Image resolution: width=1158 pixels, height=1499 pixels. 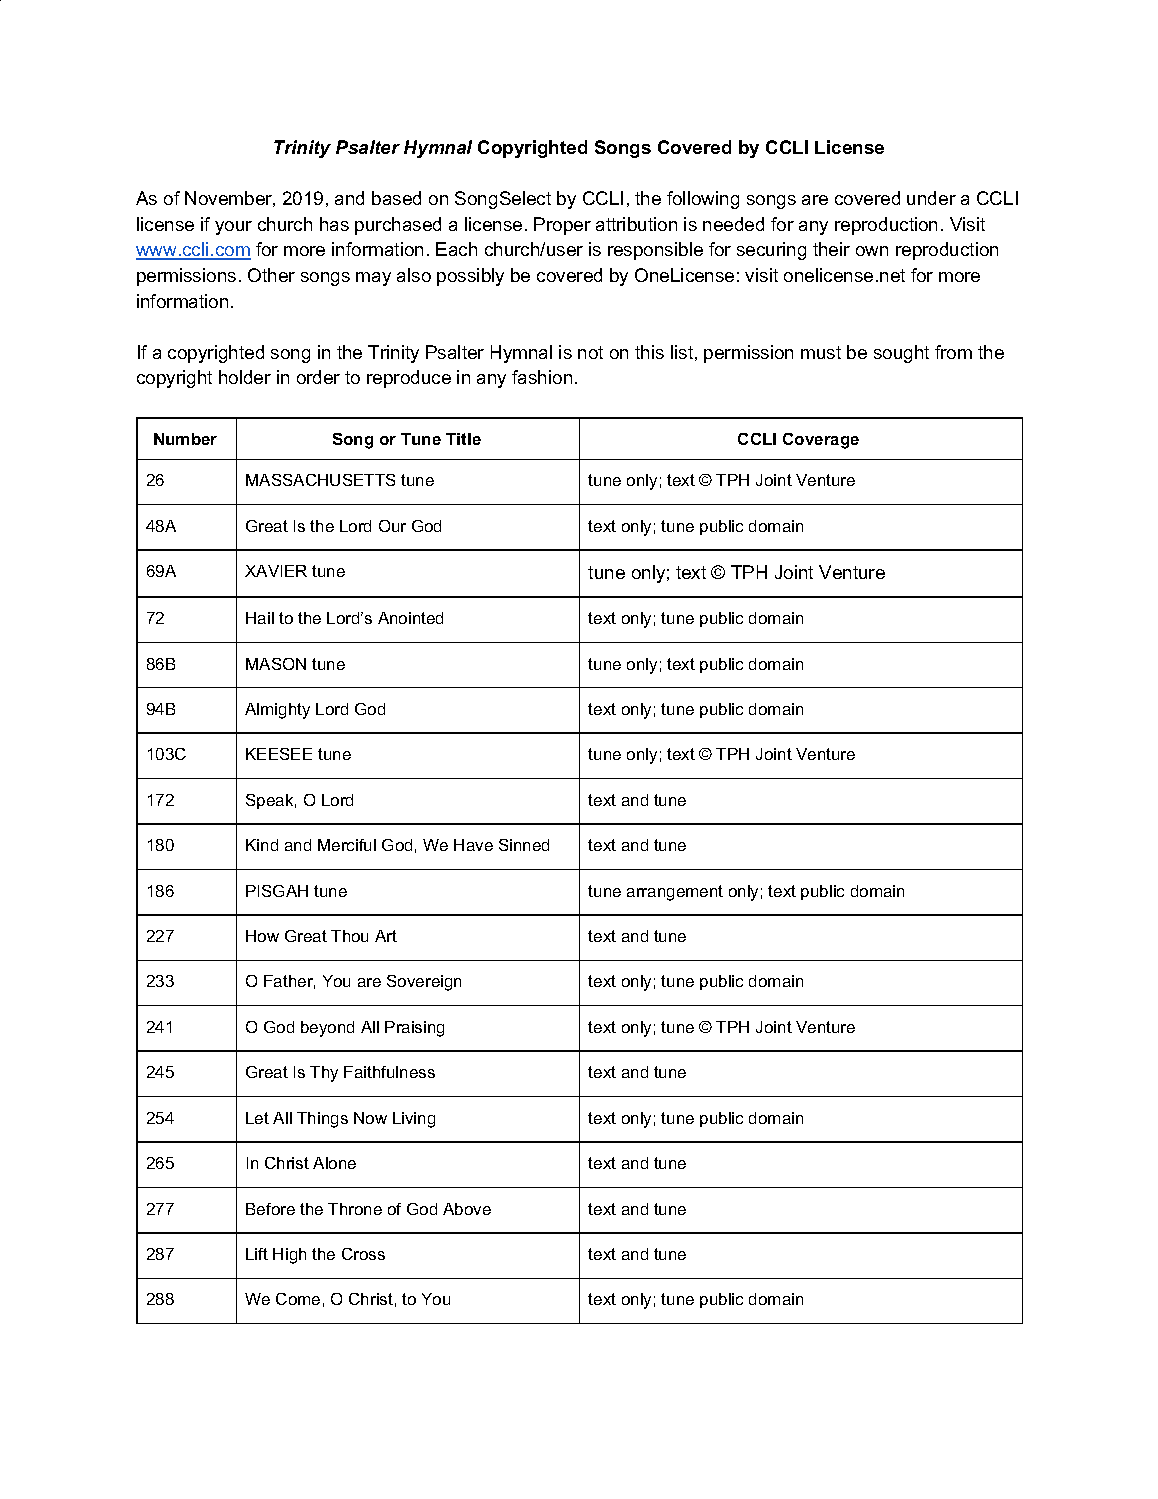 What do you see at coordinates (320, 480) in the screenshot?
I see `MASSACHUSETTS` at bounding box center [320, 480].
